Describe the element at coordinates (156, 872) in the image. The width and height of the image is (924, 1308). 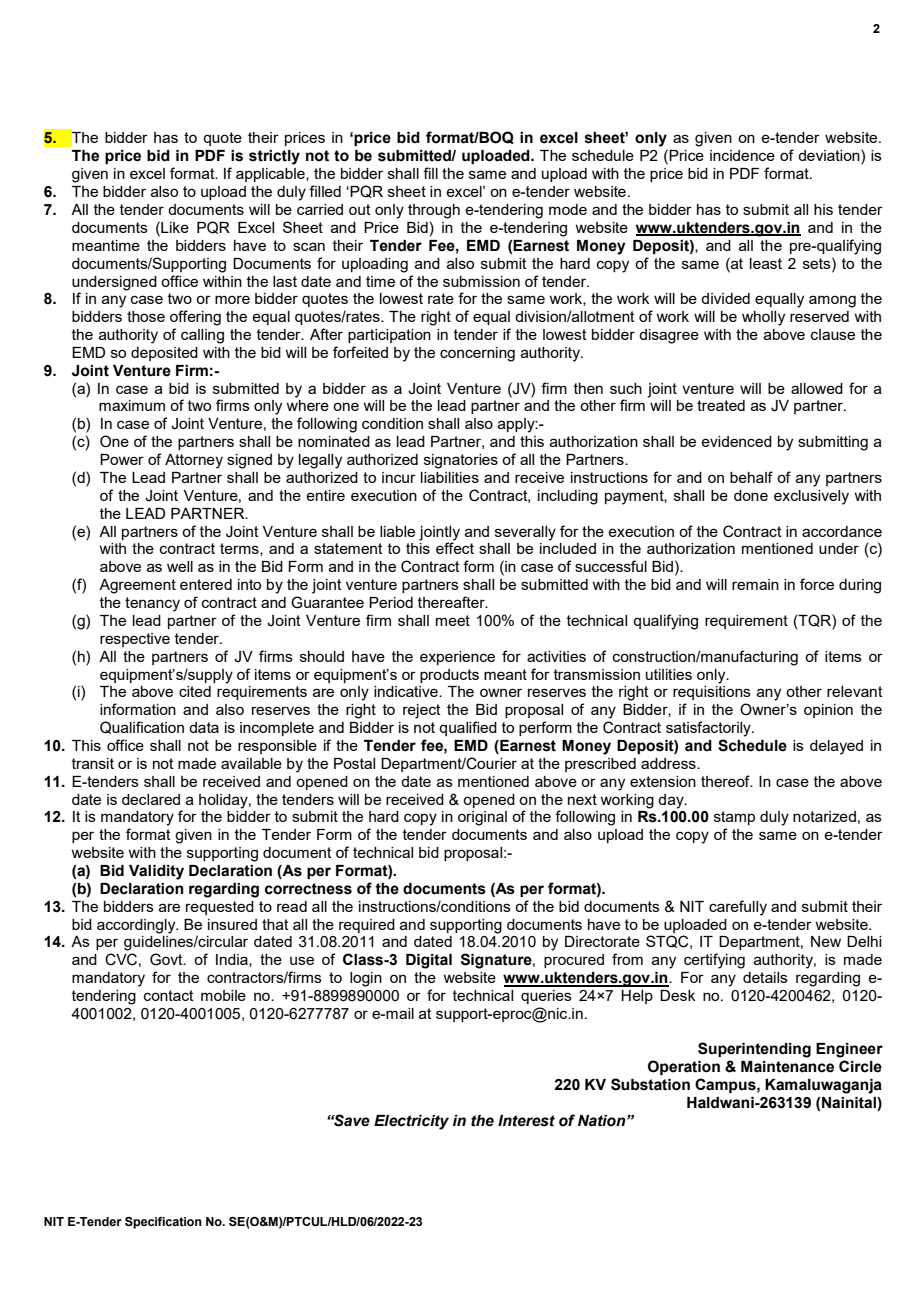
I see `Validity` at that location.
